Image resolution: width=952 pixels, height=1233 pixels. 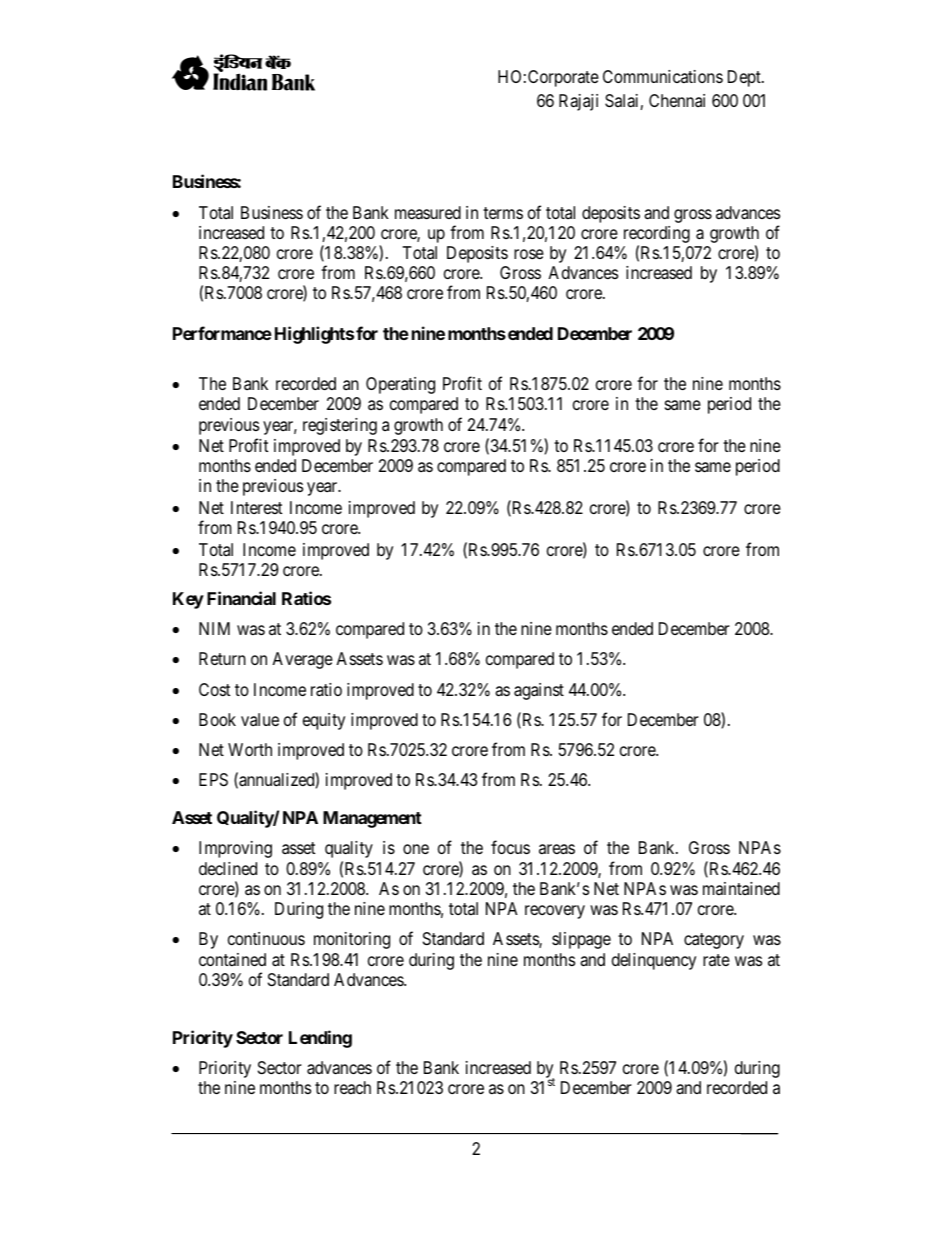 What do you see at coordinates (320, 1039) in the screenshot?
I see `Lending` at bounding box center [320, 1039].
